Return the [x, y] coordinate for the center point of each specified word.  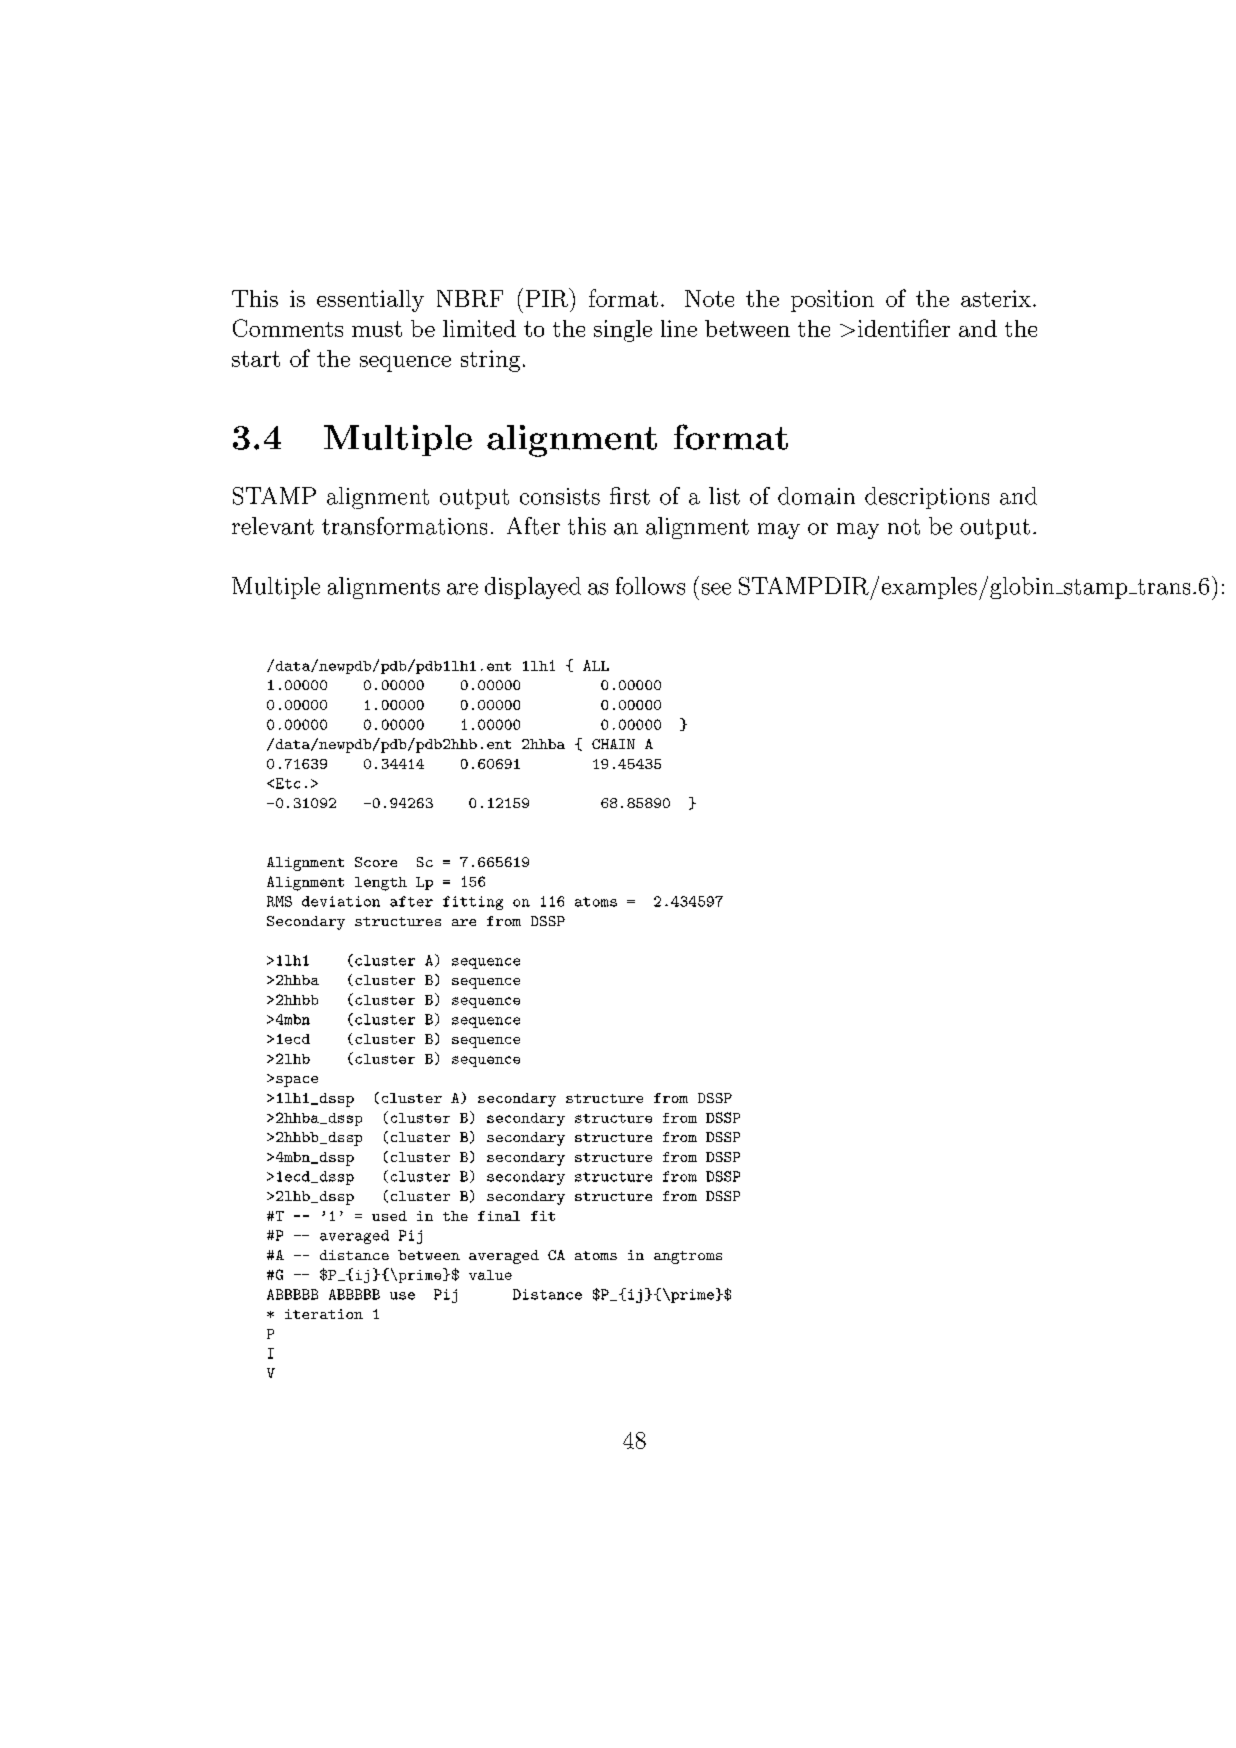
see [716, 589]
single [623, 331]
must [377, 329]
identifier [904, 328]
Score [376, 862]
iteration [324, 1314]
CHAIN [613, 744]
